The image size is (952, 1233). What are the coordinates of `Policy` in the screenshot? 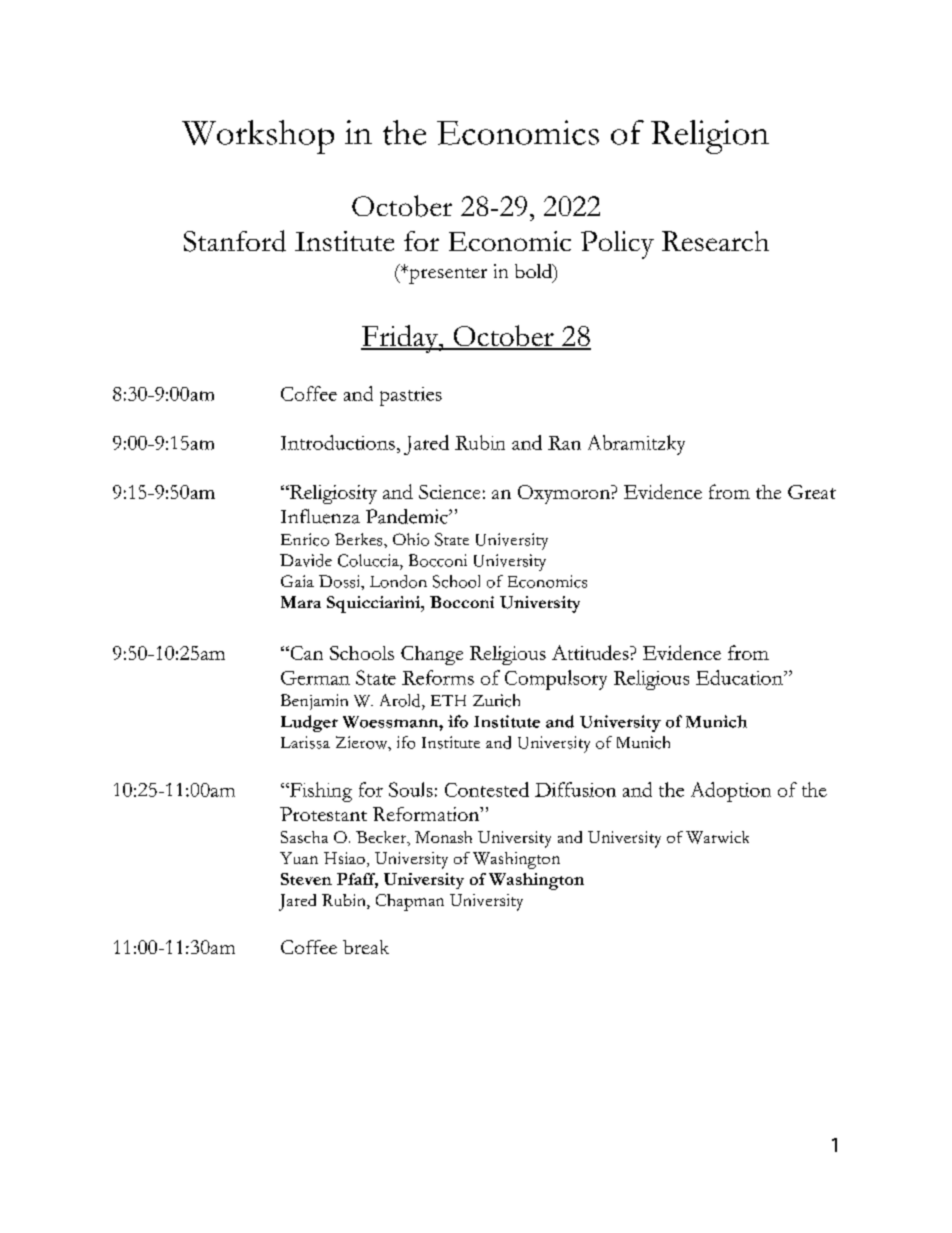 It's located at (617, 245).
